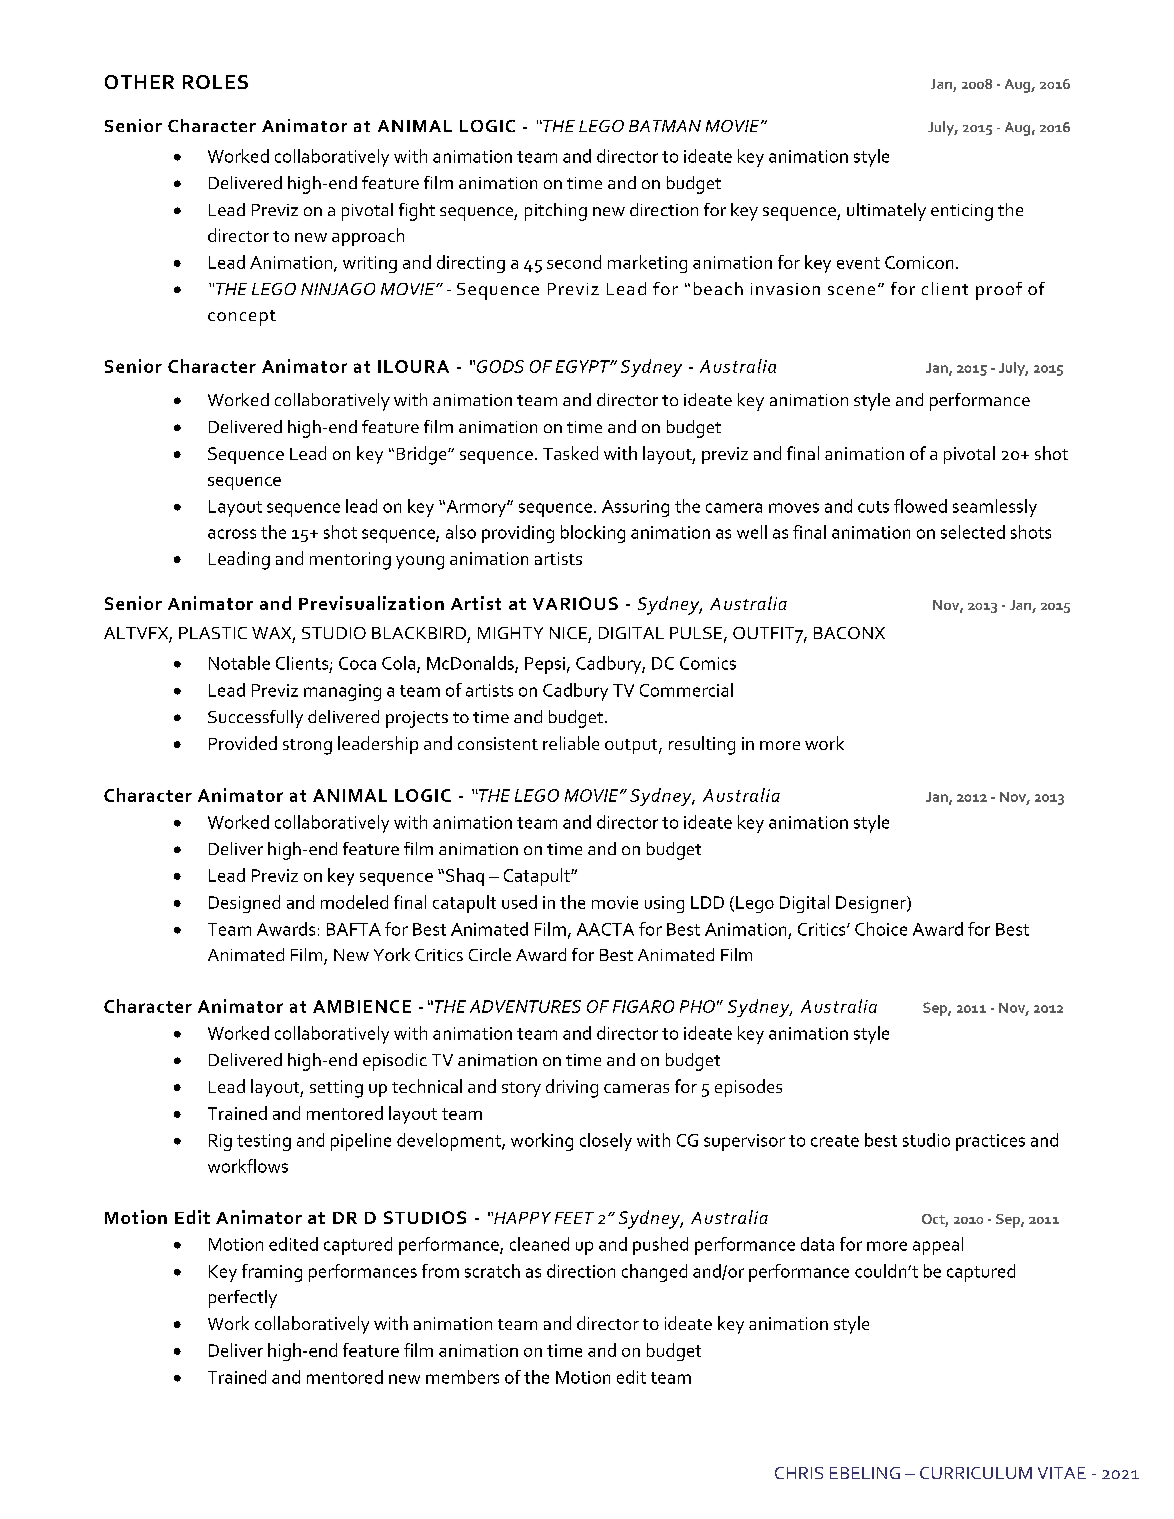 The width and height of the page is (1174, 1519). What do you see at coordinates (872, 904) in the page?
I see `Designer` at bounding box center [872, 904].
